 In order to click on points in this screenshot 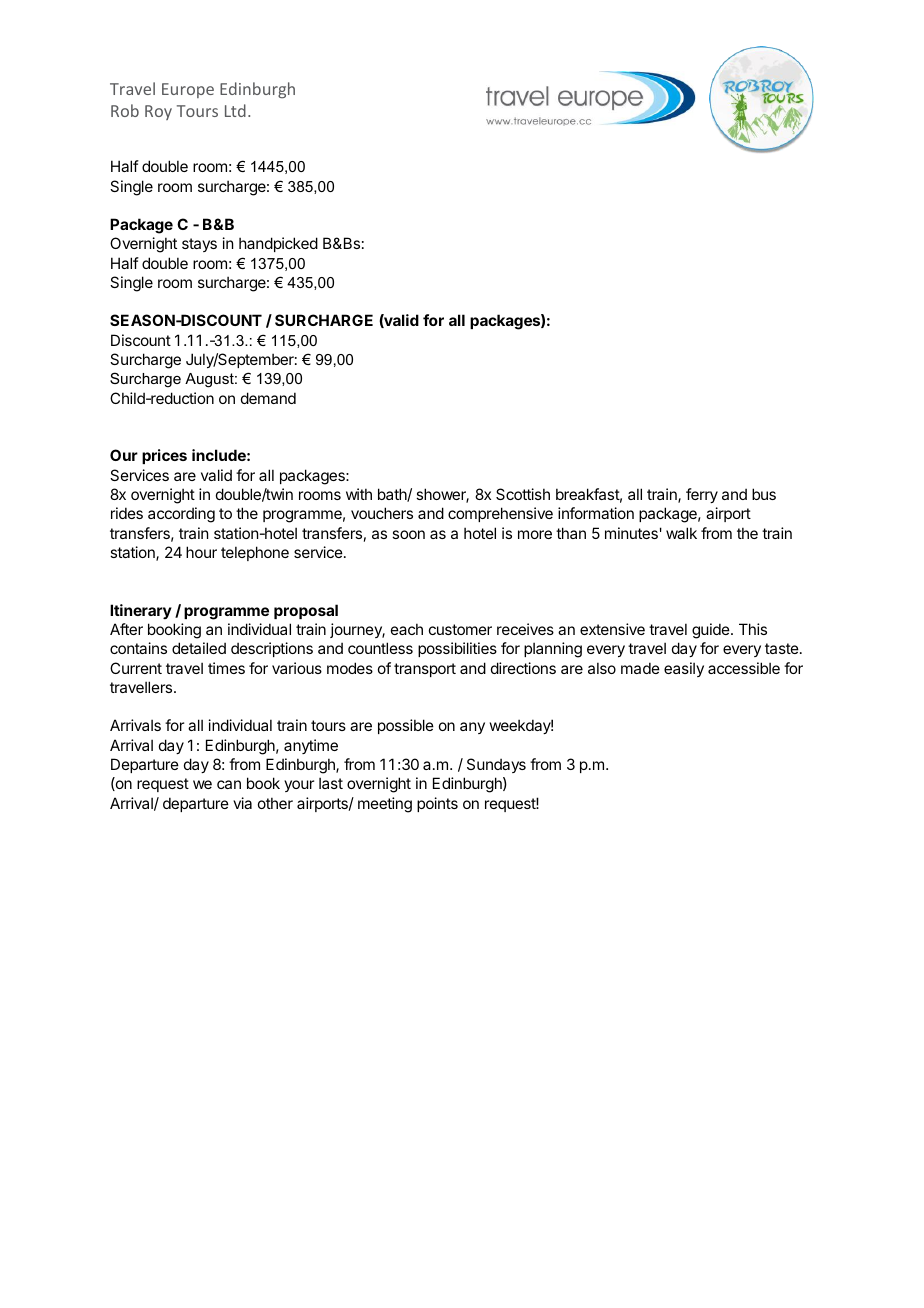, I will do `click(437, 804)`.
